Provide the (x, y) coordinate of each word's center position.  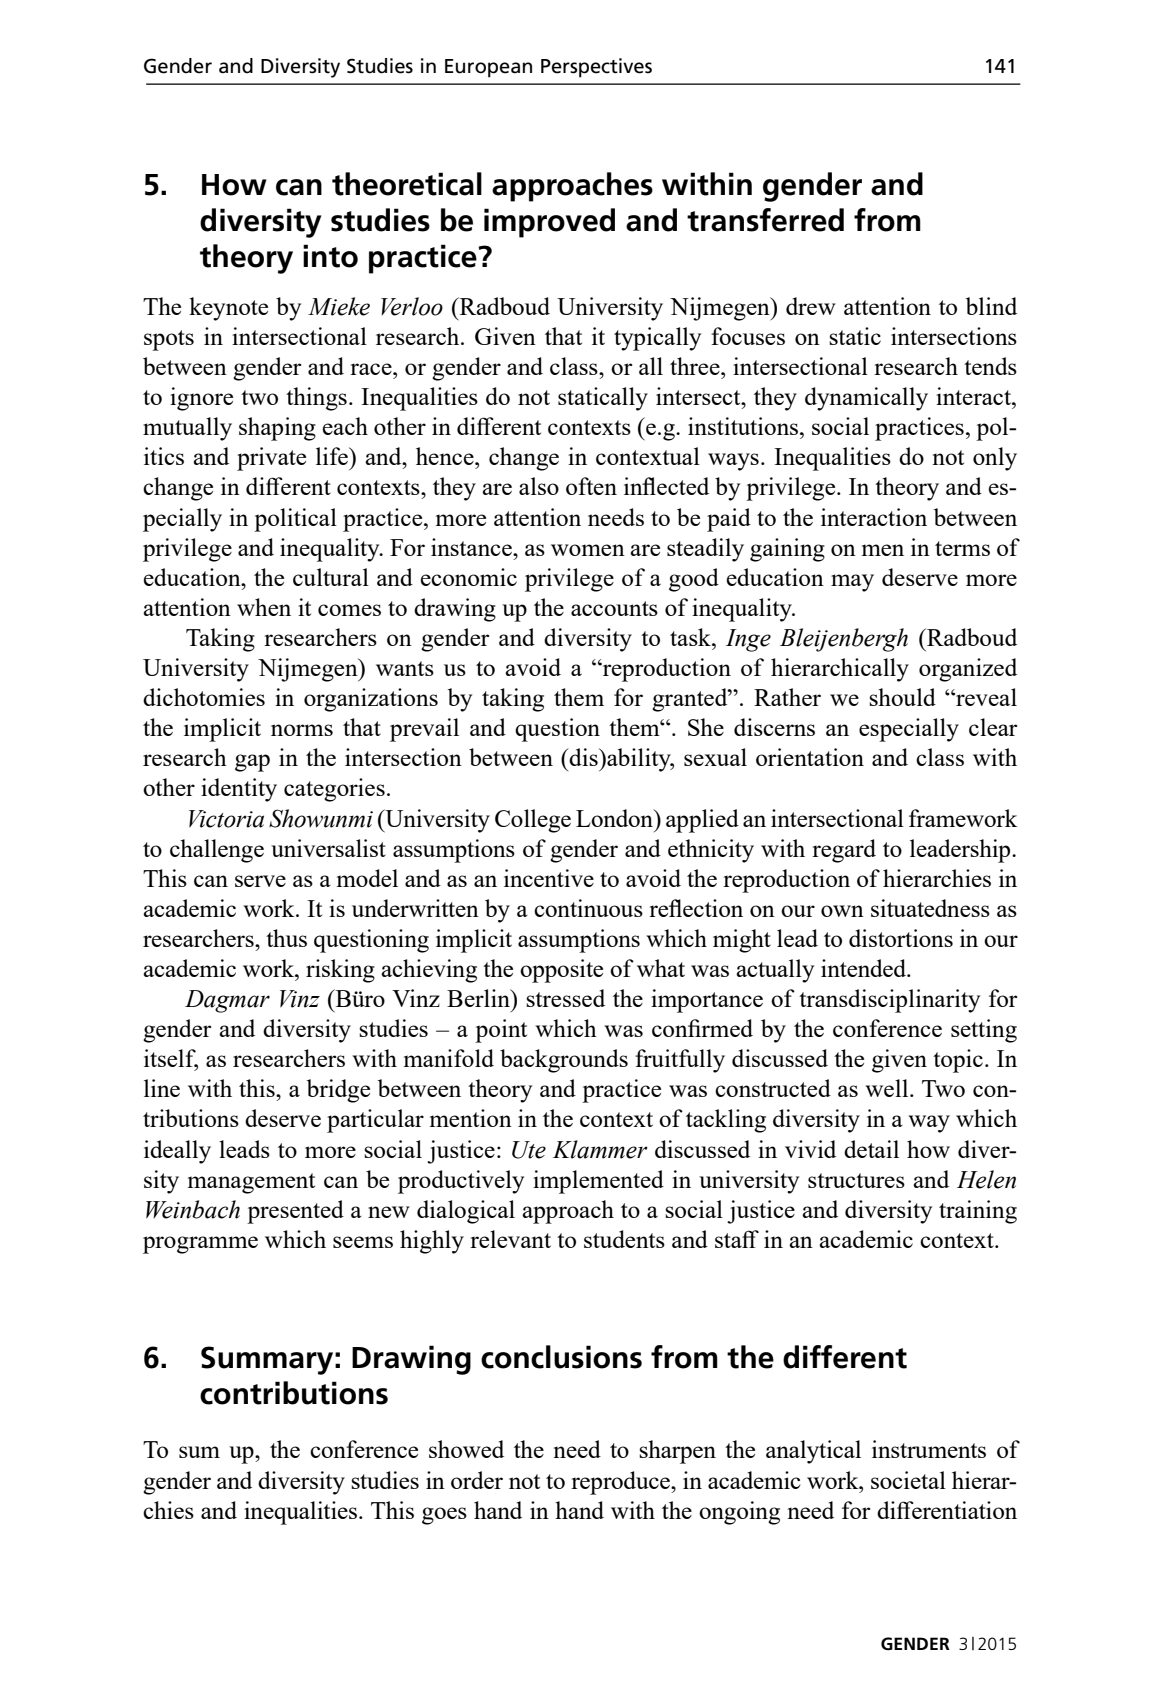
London (616, 818)
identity (239, 790)
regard (844, 851)
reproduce (621, 1483)
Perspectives (596, 68)
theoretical (407, 184)
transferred (765, 220)
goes (444, 1516)
